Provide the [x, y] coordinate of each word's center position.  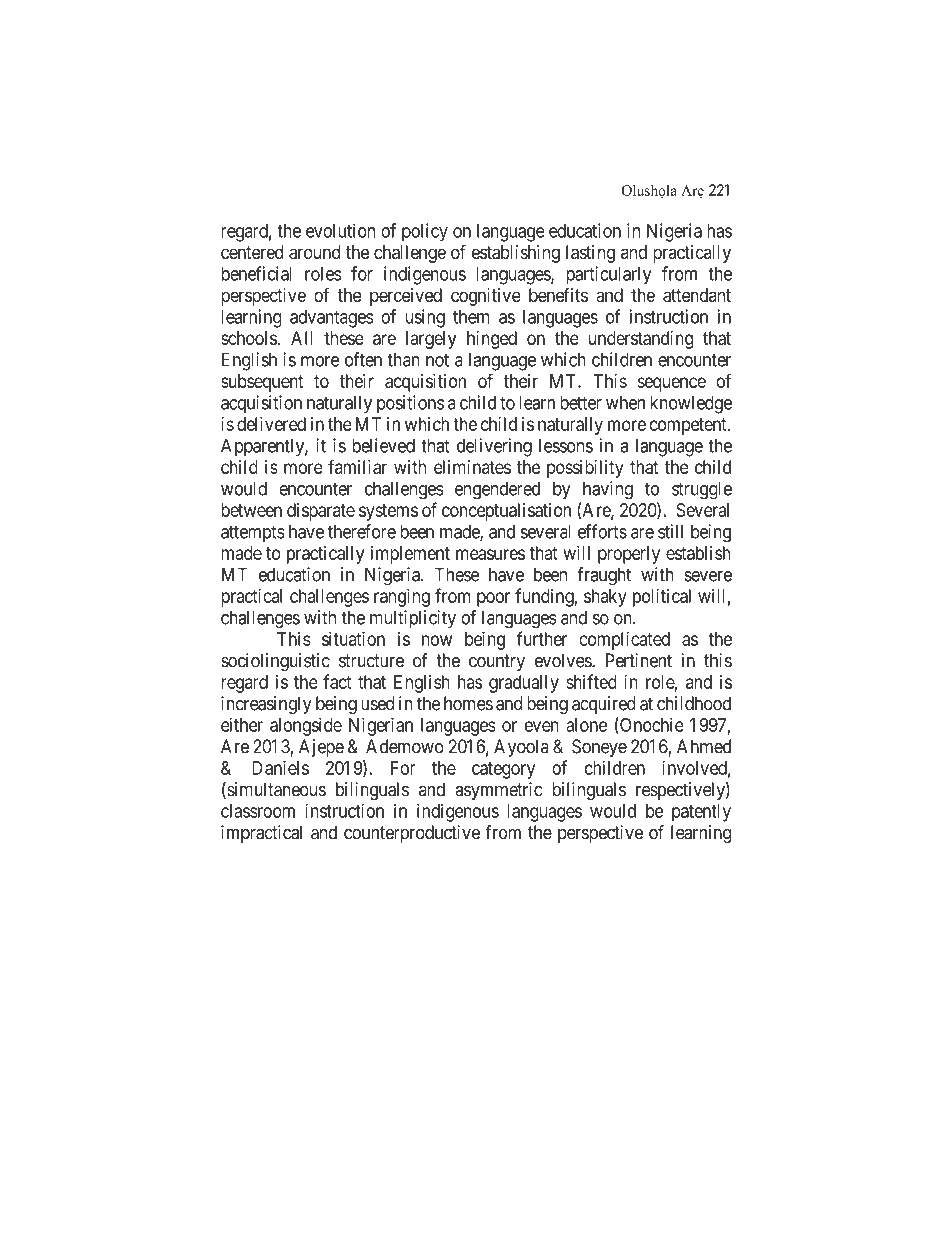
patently [701, 813]
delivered [271, 424]
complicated [624, 640]
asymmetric [498, 791]
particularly [608, 275]
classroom [258, 811]
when [625, 403]
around [314, 252]
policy [425, 232]
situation [353, 638]
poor [493, 599]
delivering [494, 447]
